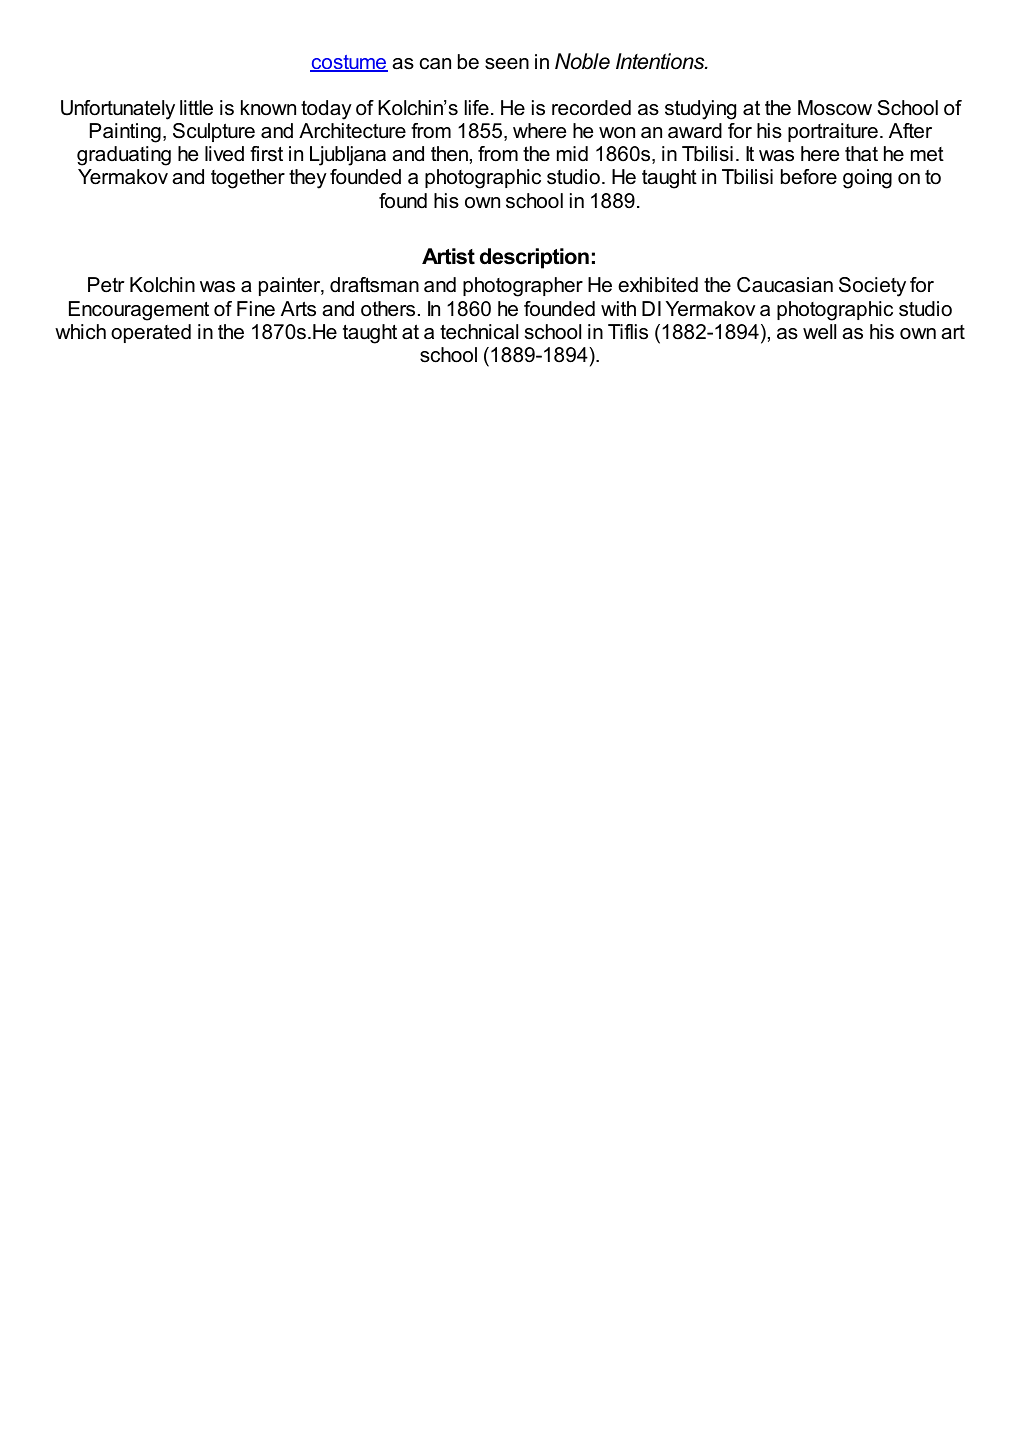 Image resolution: width=1021 pixels, height=1444 pixels. What do you see at coordinates (106, 285) in the page?
I see `Petr` at bounding box center [106, 285].
